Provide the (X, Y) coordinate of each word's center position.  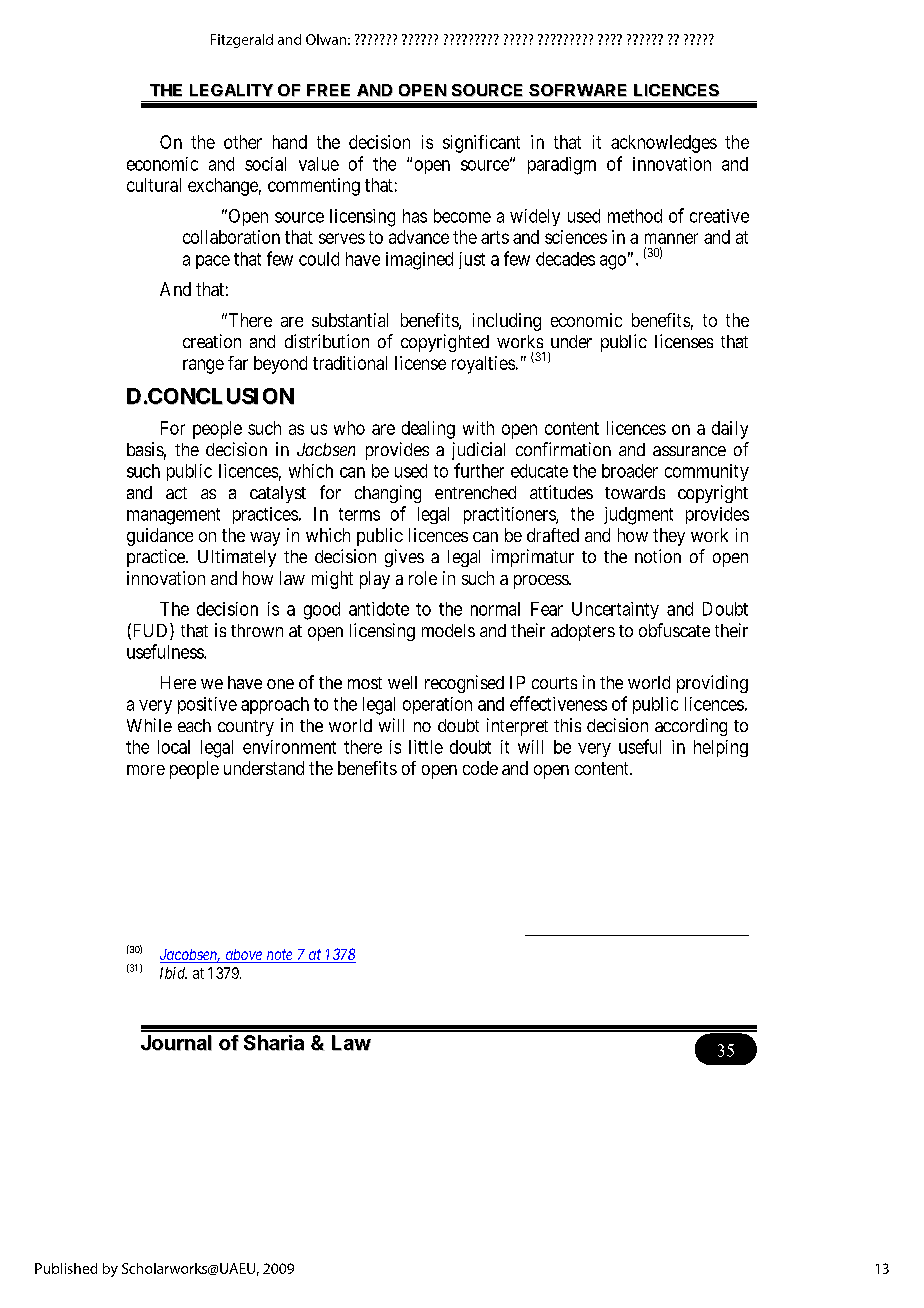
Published (66, 1268)
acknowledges (664, 144)
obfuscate (674, 630)
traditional (350, 363)
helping (721, 748)
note (279, 956)
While (149, 725)
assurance (689, 451)
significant (481, 144)
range (203, 366)
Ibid (173, 973)
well (402, 682)
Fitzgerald (242, 41)
